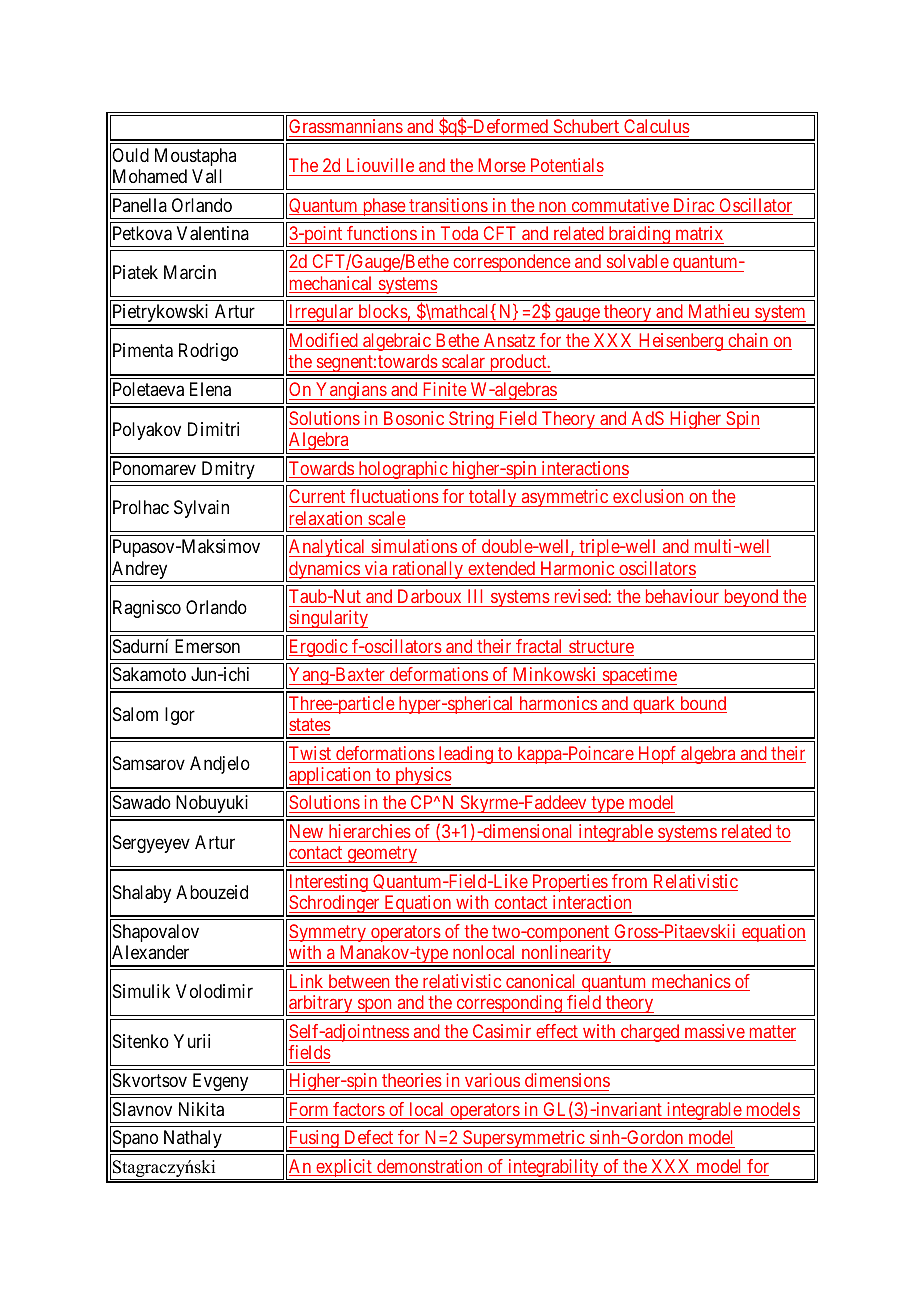  Describe the element at coordinates (210, 389) in the screenshot. I see `Elena` at that location.
